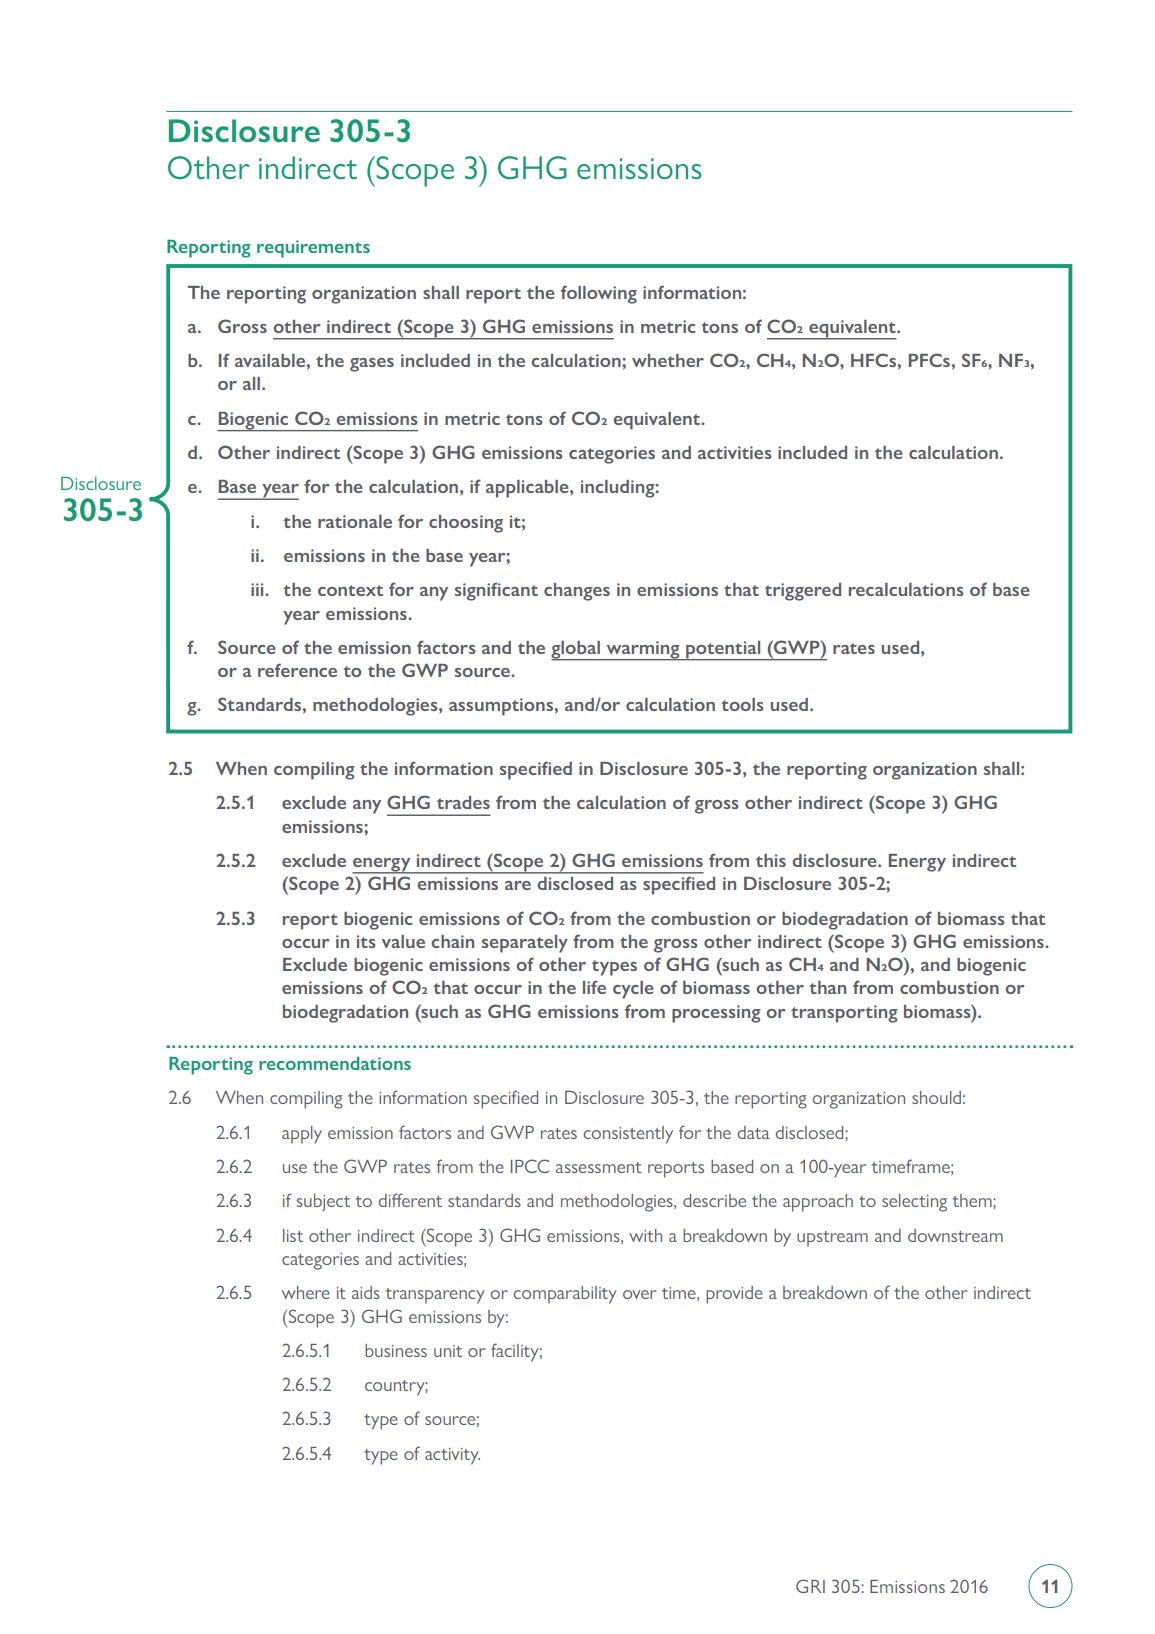 The width and height of the screenshot is (1155, 1634). Describe the element at coordinates (599, 294) in the screenshot. I see `following` at that location.
